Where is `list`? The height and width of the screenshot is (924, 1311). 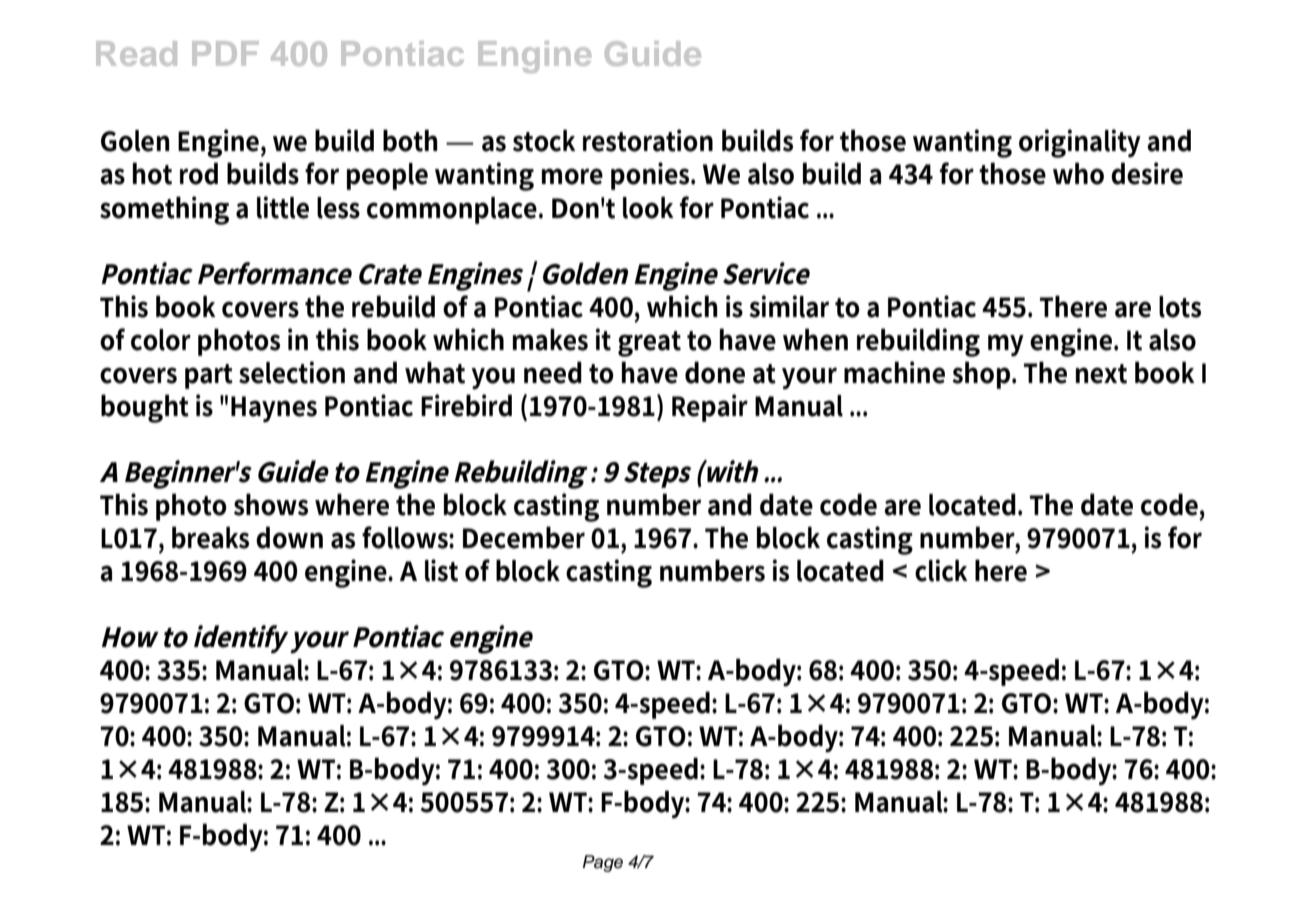 list is located at coordinates (441, 570).
